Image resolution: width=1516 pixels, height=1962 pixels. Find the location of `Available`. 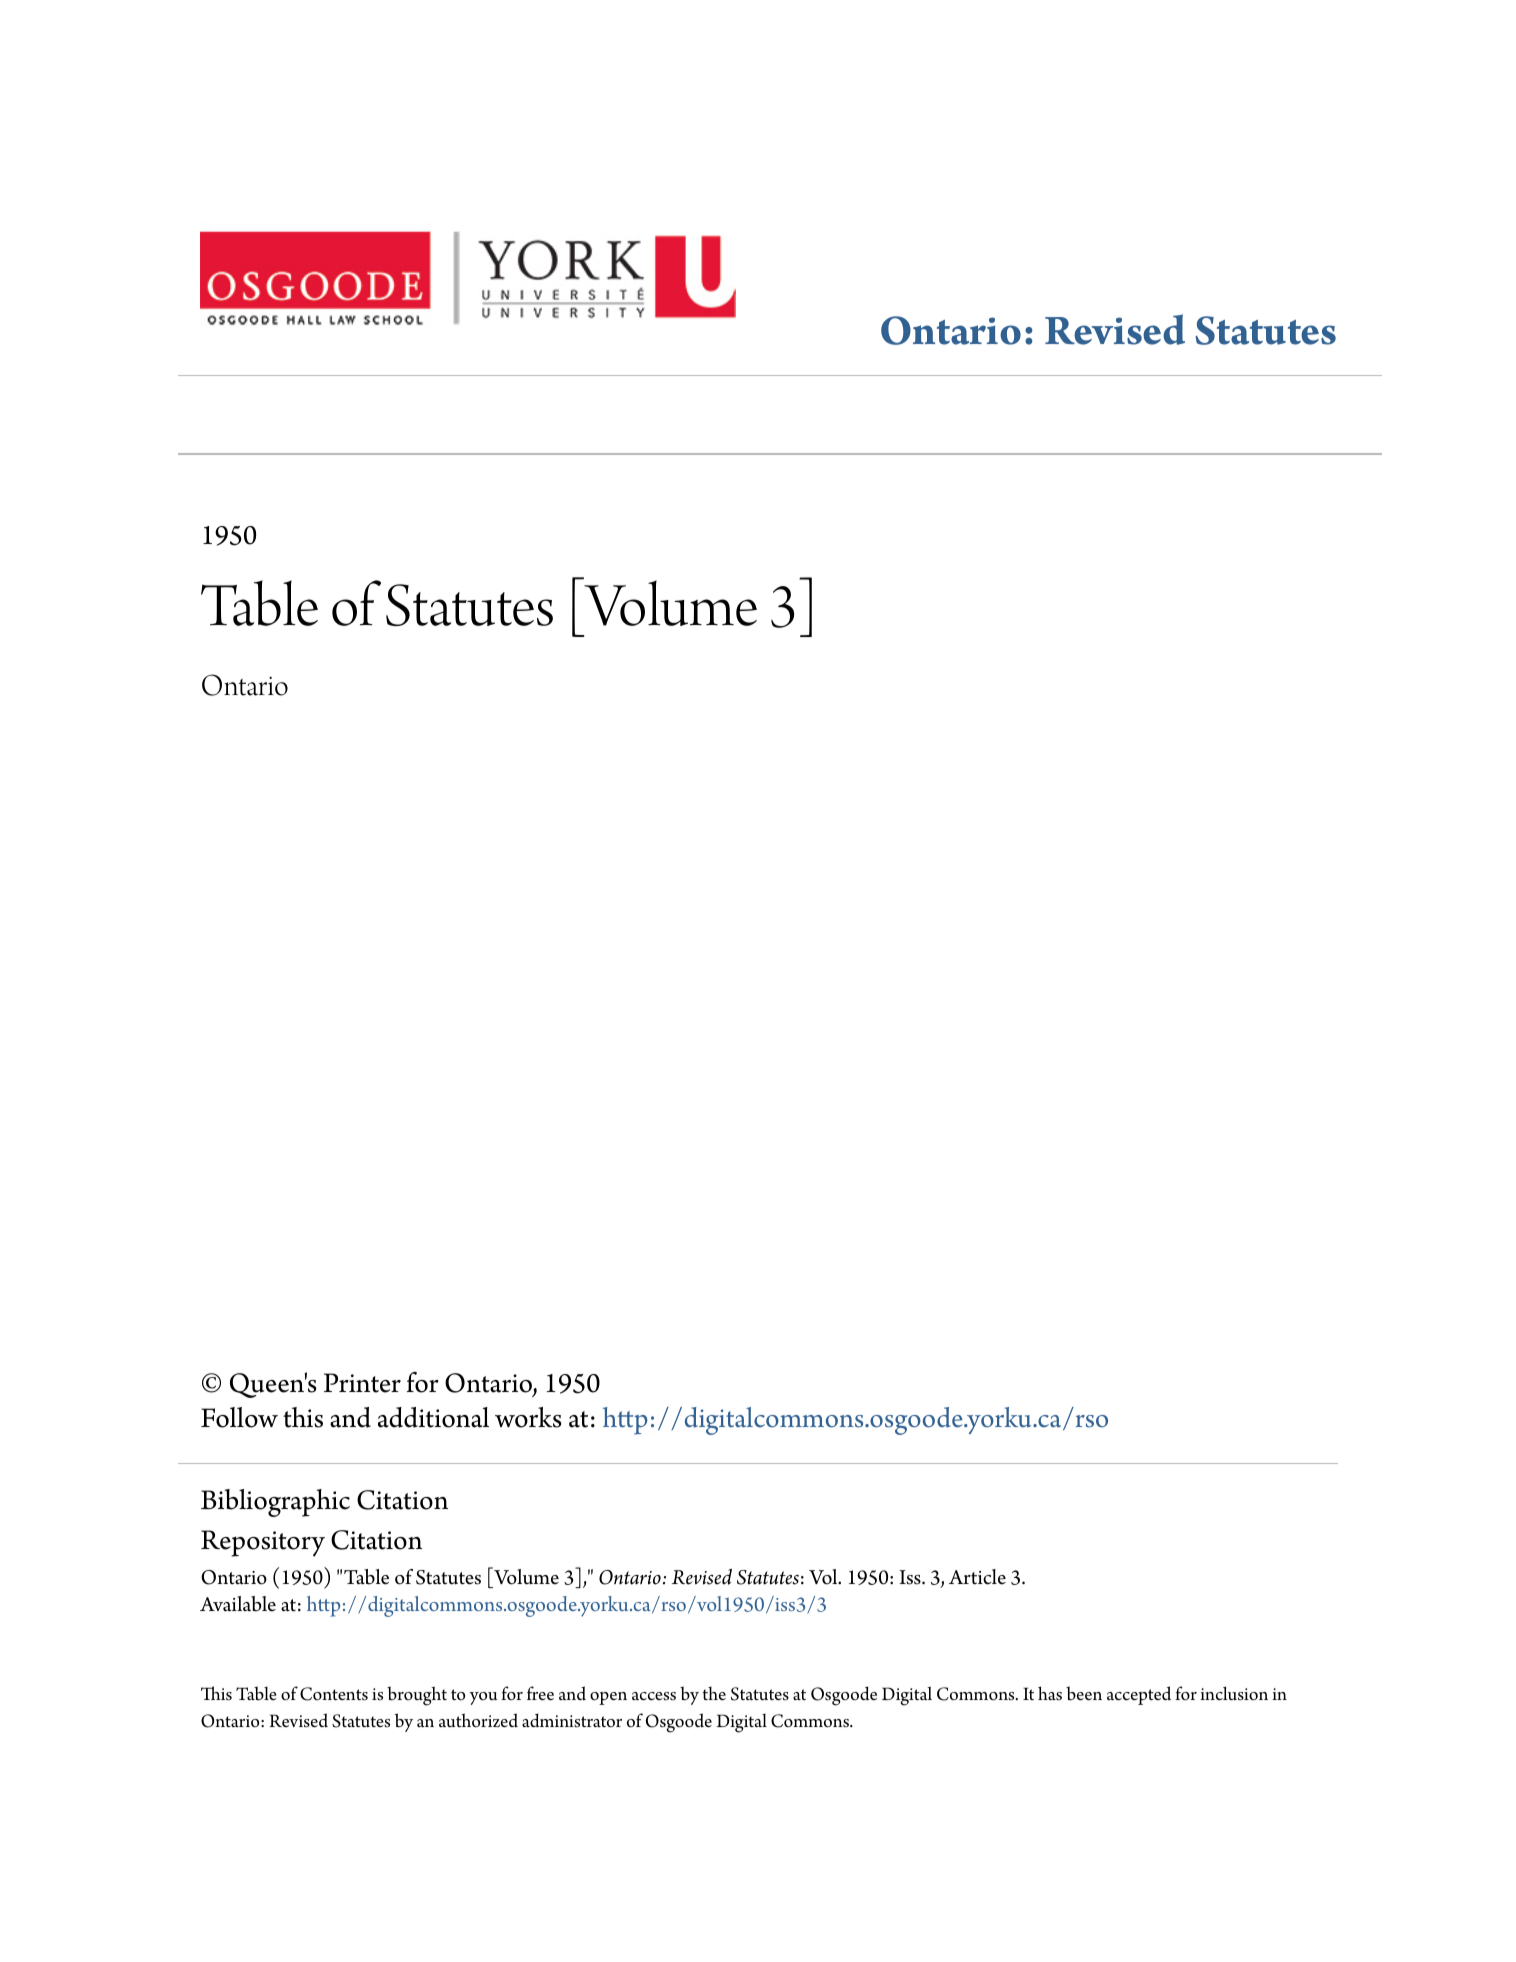

Available is located at coordinates (238, 1604).
